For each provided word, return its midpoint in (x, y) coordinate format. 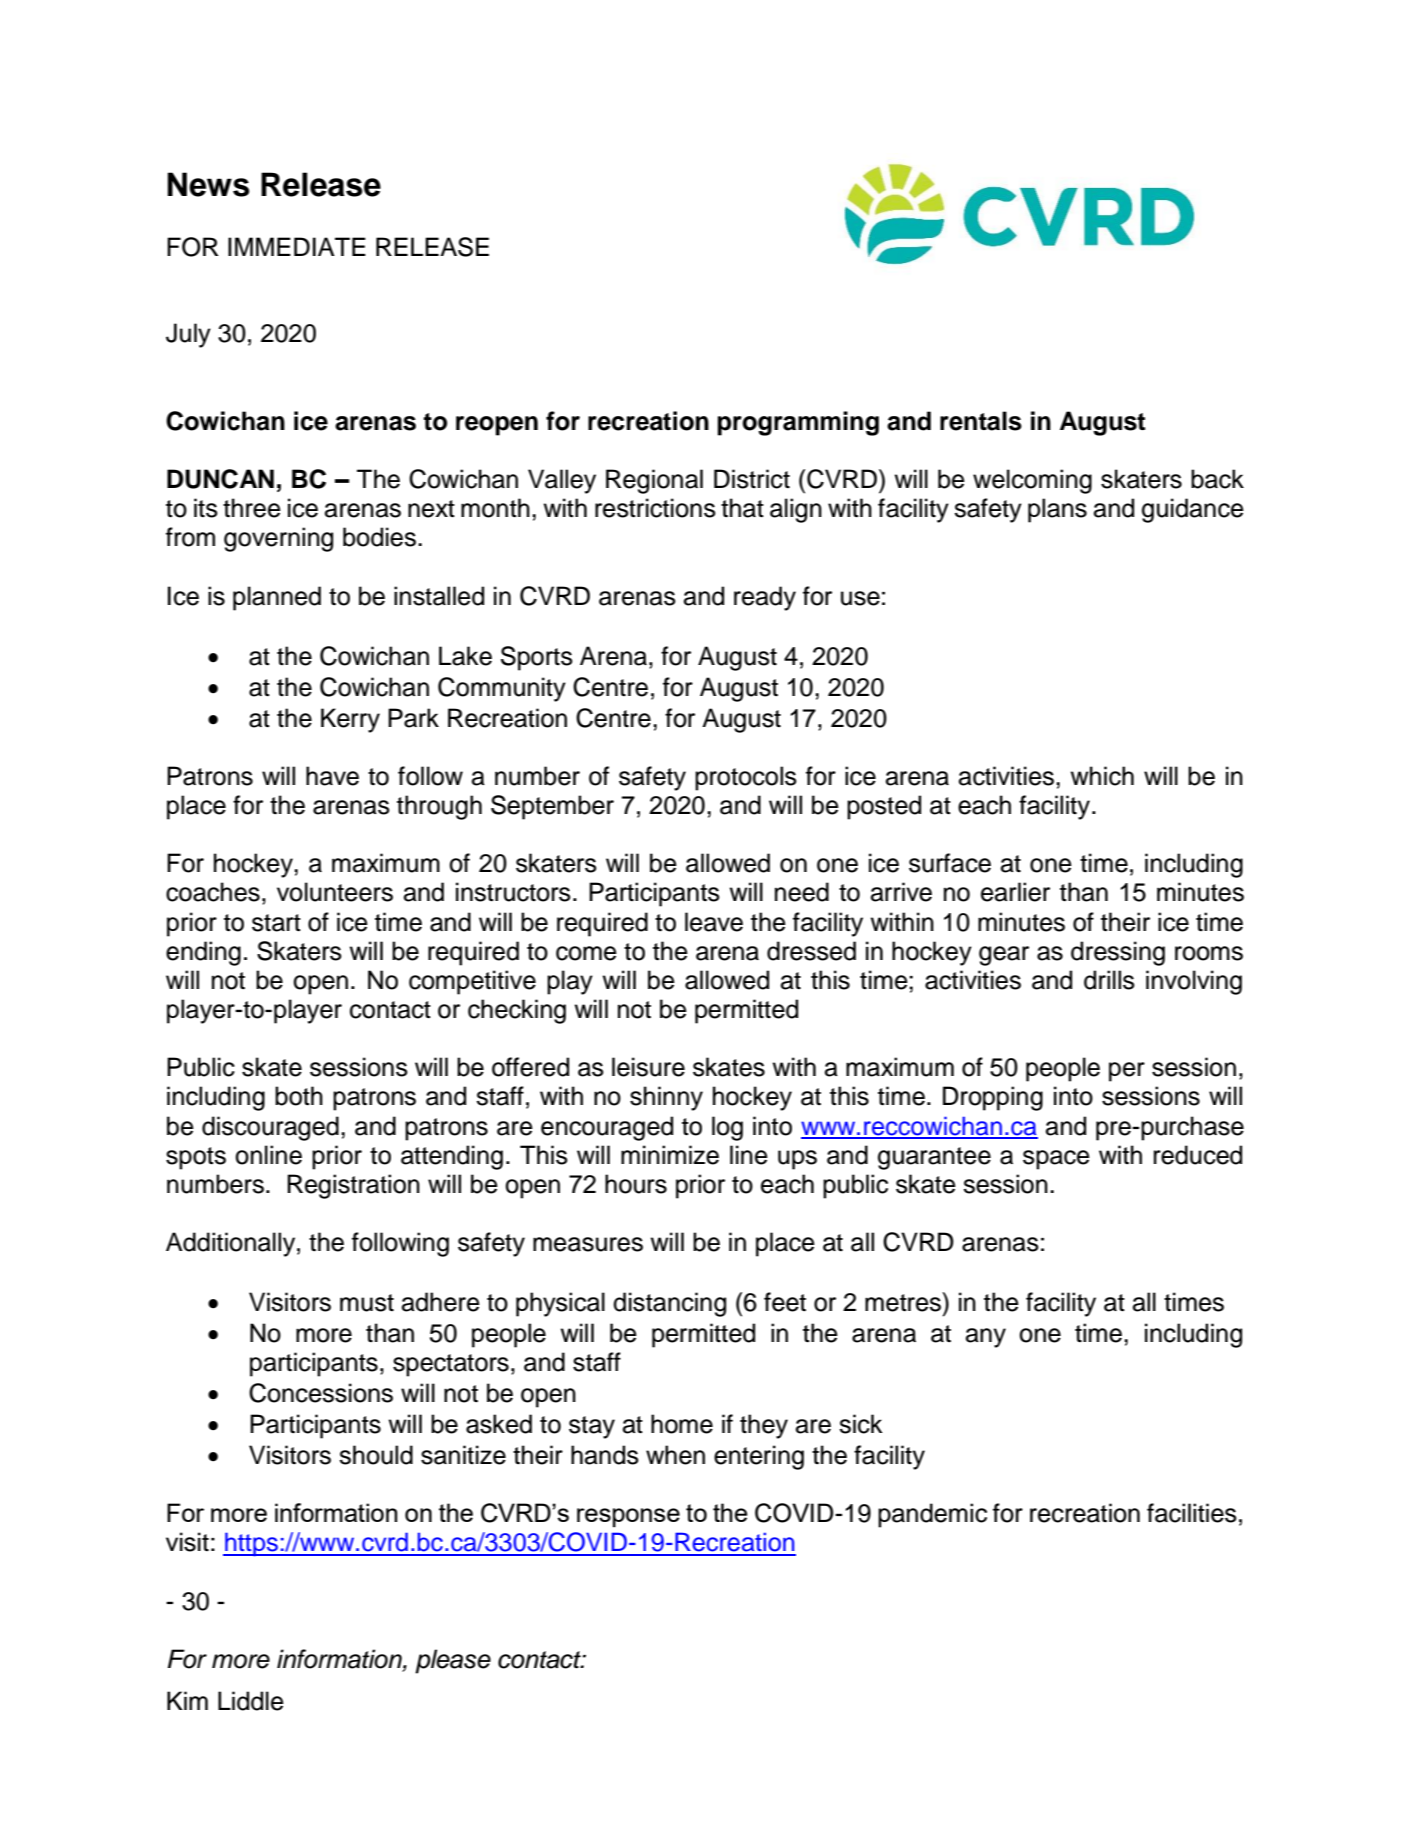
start (276, 923)
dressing (1118, 953)
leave (714, 922)
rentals (981, 421)
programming (798, 423)
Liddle (251, 1701)
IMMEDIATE (297, 246)
